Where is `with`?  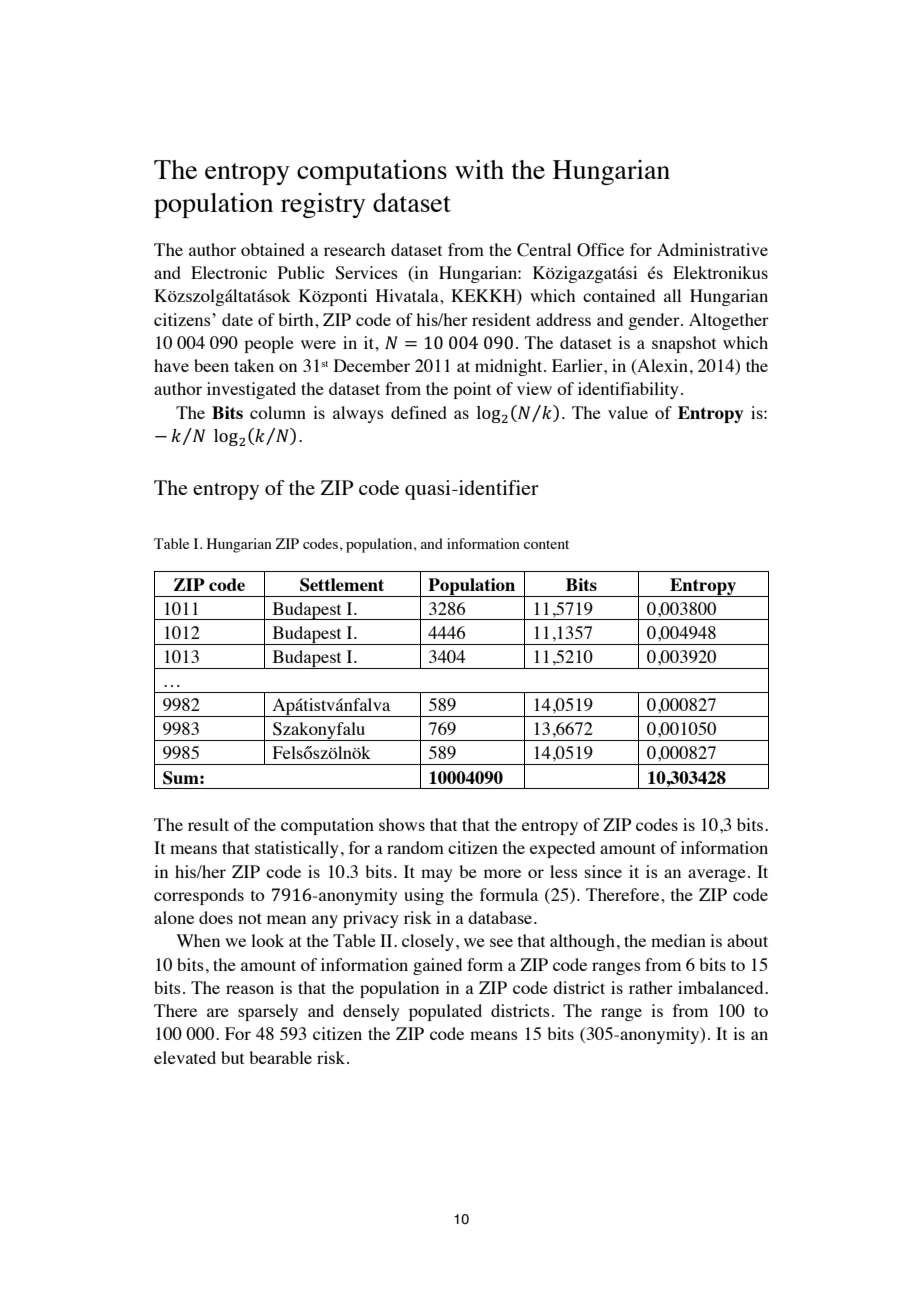 with is located at coordinates (479, 169).
